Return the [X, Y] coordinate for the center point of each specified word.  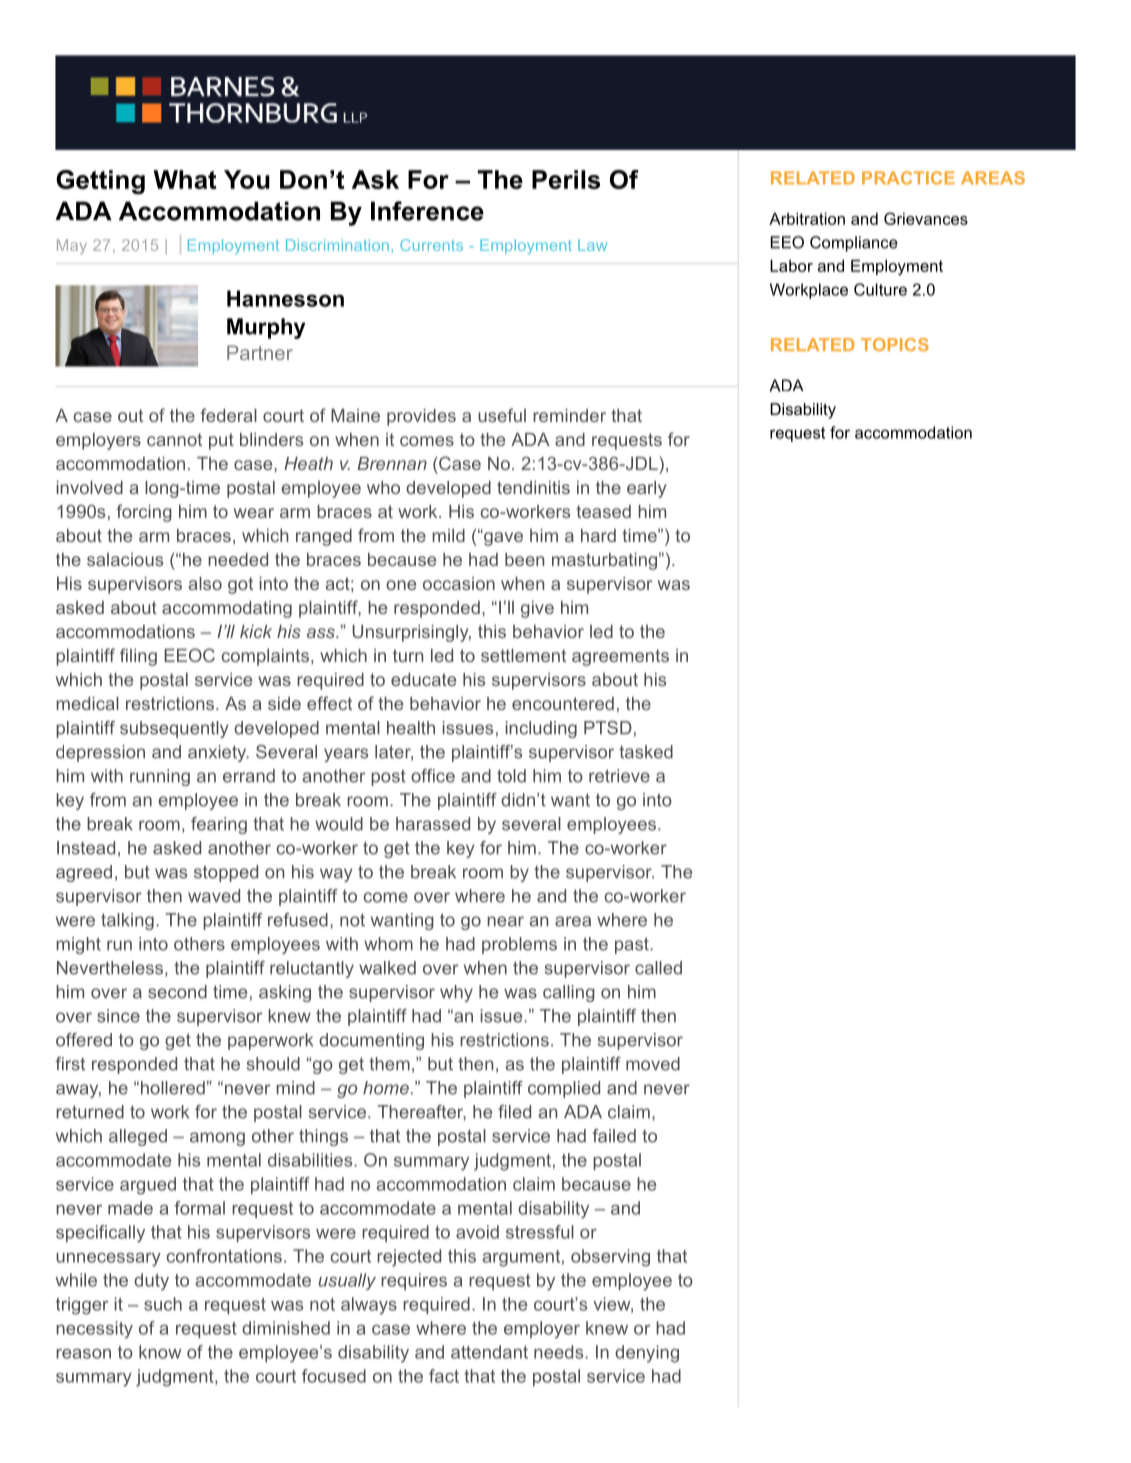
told [511, 776]
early [646, 489]
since [118, 1016]
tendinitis [533, 487]
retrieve [619, 776]
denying [647, 1354]
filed [514, 1112]
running [160, 777]
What [184, 179]
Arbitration [807, 219]
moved [653, 1064]
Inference [427, 211]
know [160, 1352]
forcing [144, 513]
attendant [489, 1352]
